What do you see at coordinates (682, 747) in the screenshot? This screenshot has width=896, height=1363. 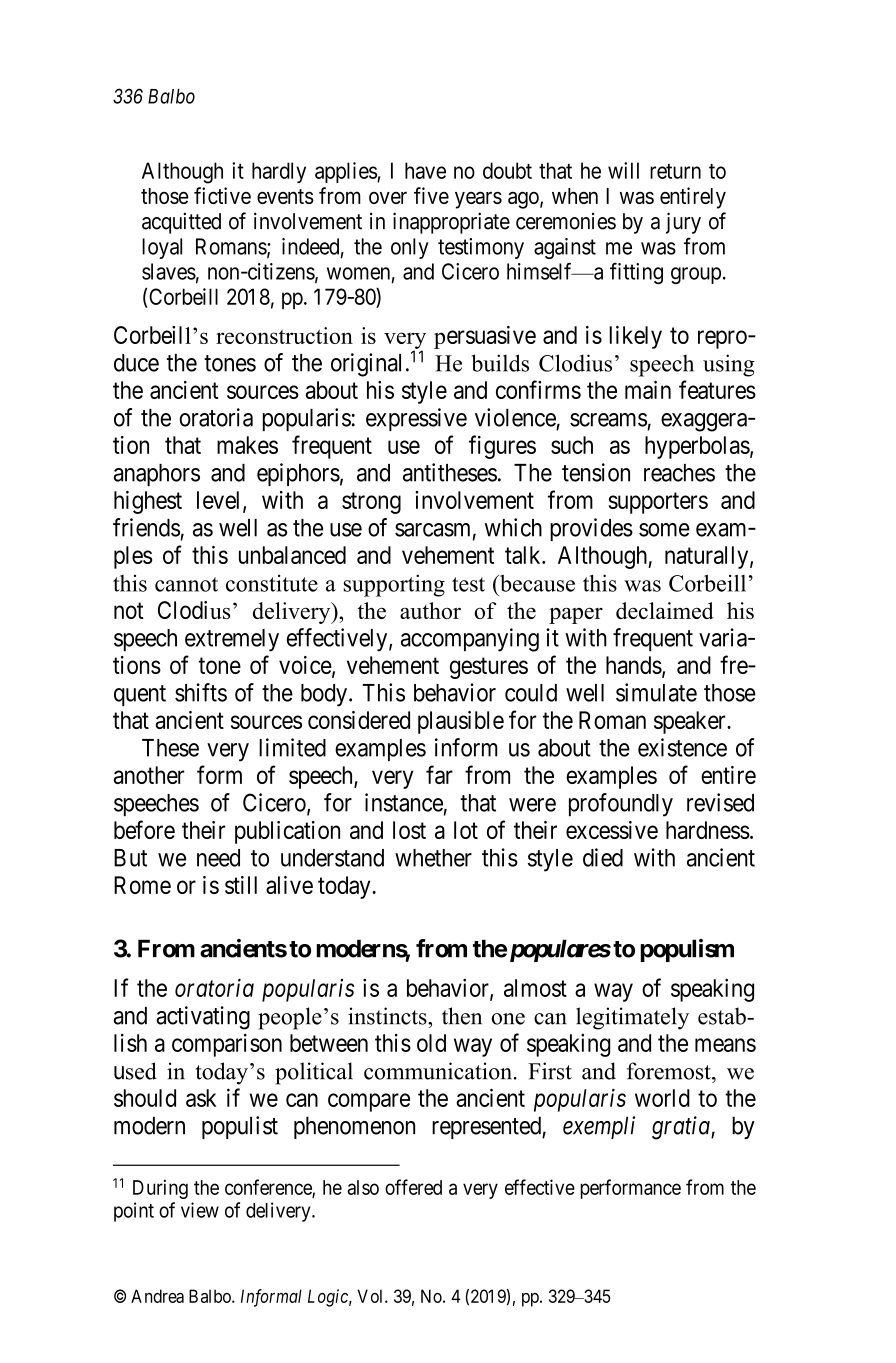 I see `existence` at bounding box center [682, 747].
